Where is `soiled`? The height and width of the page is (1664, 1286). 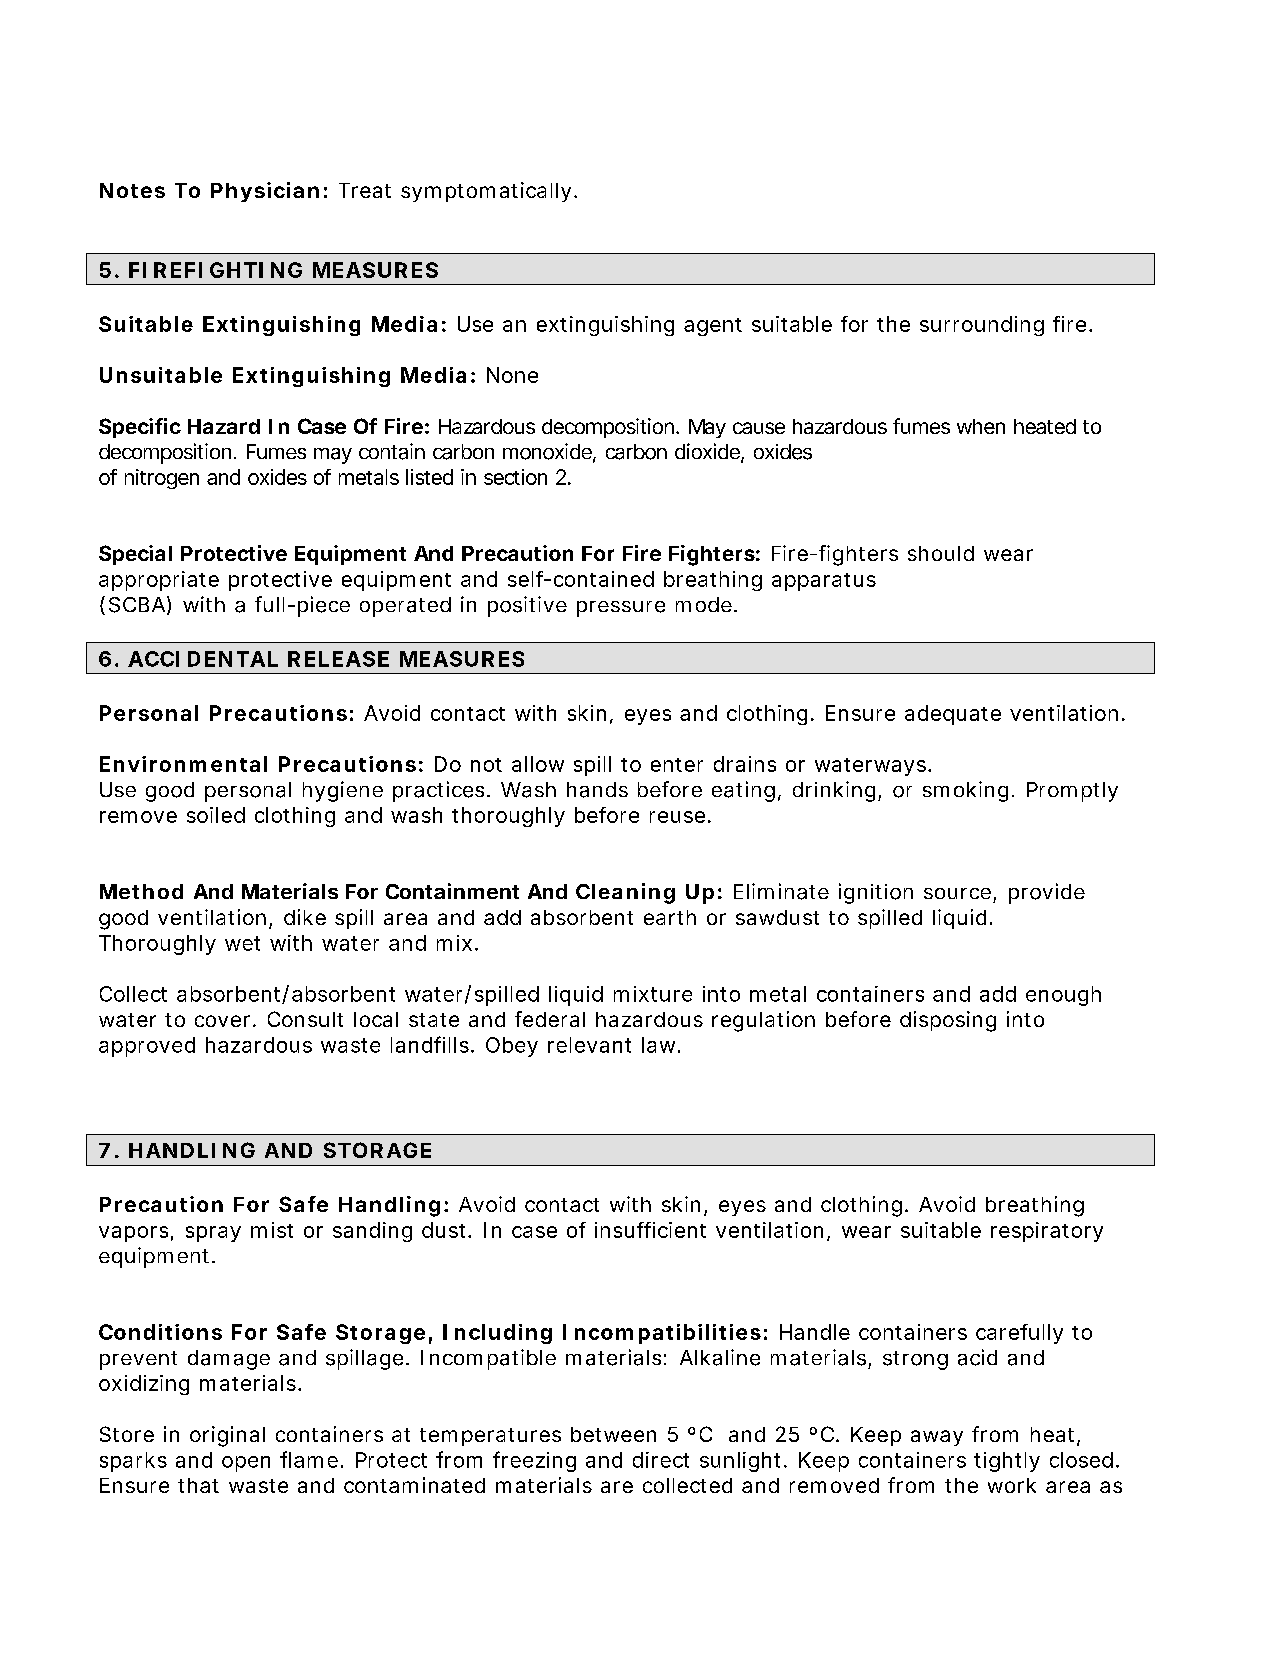 soiled is located at coordinates (216, 815).
